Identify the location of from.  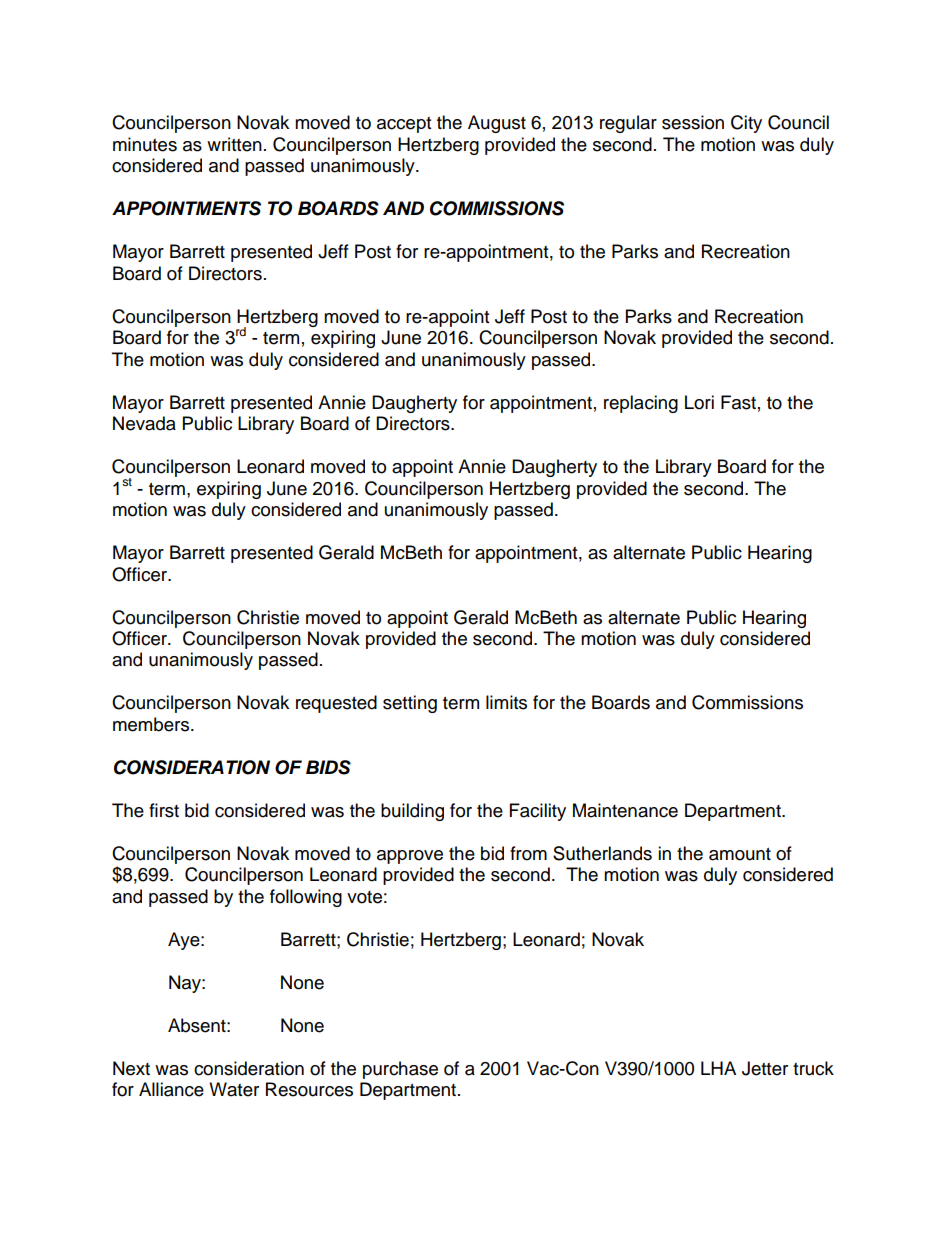
(528, 853).
